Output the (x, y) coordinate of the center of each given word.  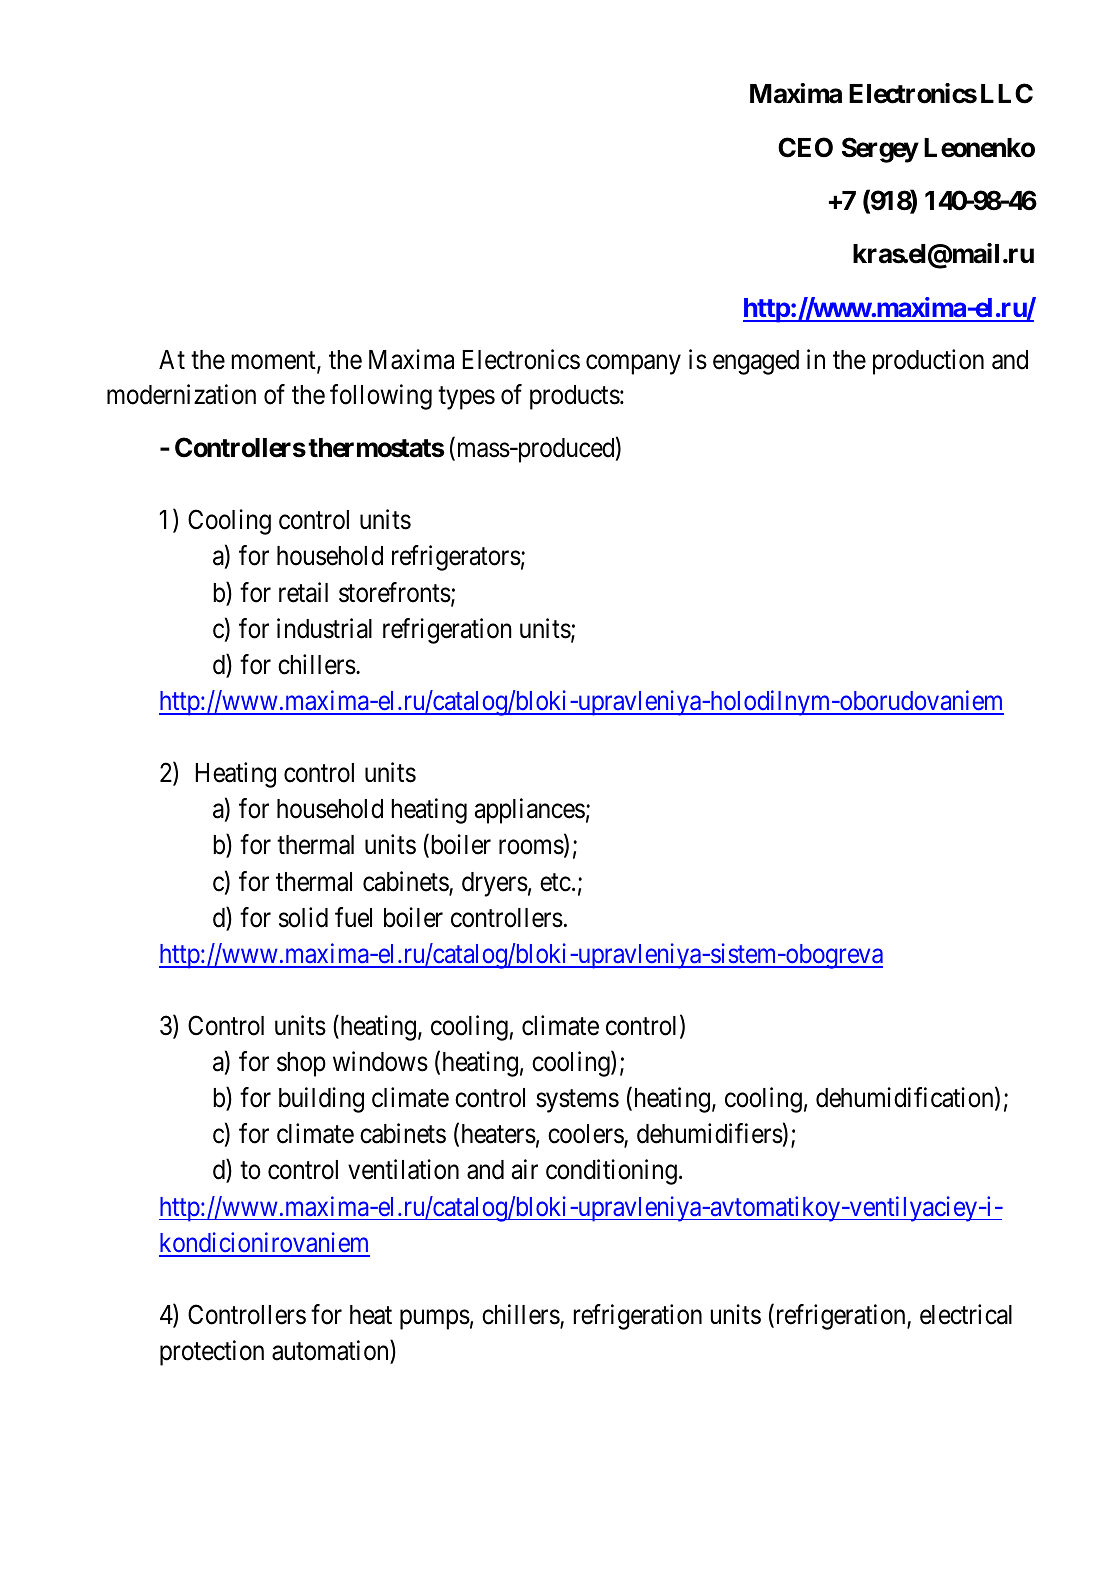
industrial (324, 628)
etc (555, 882)
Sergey (880, 150)
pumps (435, 1320)
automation (331, 1351)
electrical (966, 1314)
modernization (181, 394)
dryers (495, 884)
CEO (805, 147)
